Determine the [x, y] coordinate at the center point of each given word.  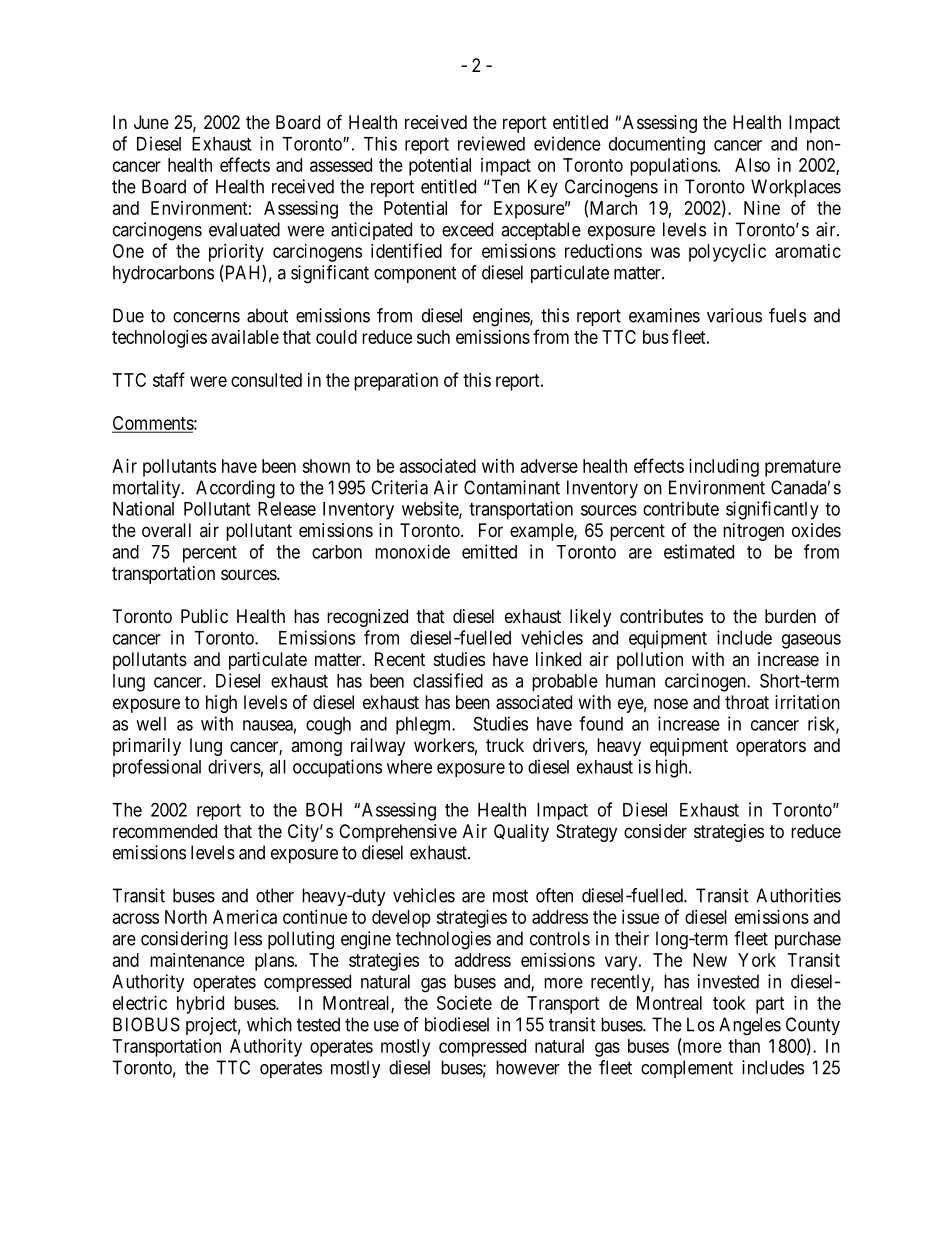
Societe [464, 1003]
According [235, 489]
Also [752, 165]
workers [444, 745]
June [151, 122]
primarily [147, 747]
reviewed [491, 143]
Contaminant [512, 487]
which [269, 1024]
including [724, 468]
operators [771, 747]
